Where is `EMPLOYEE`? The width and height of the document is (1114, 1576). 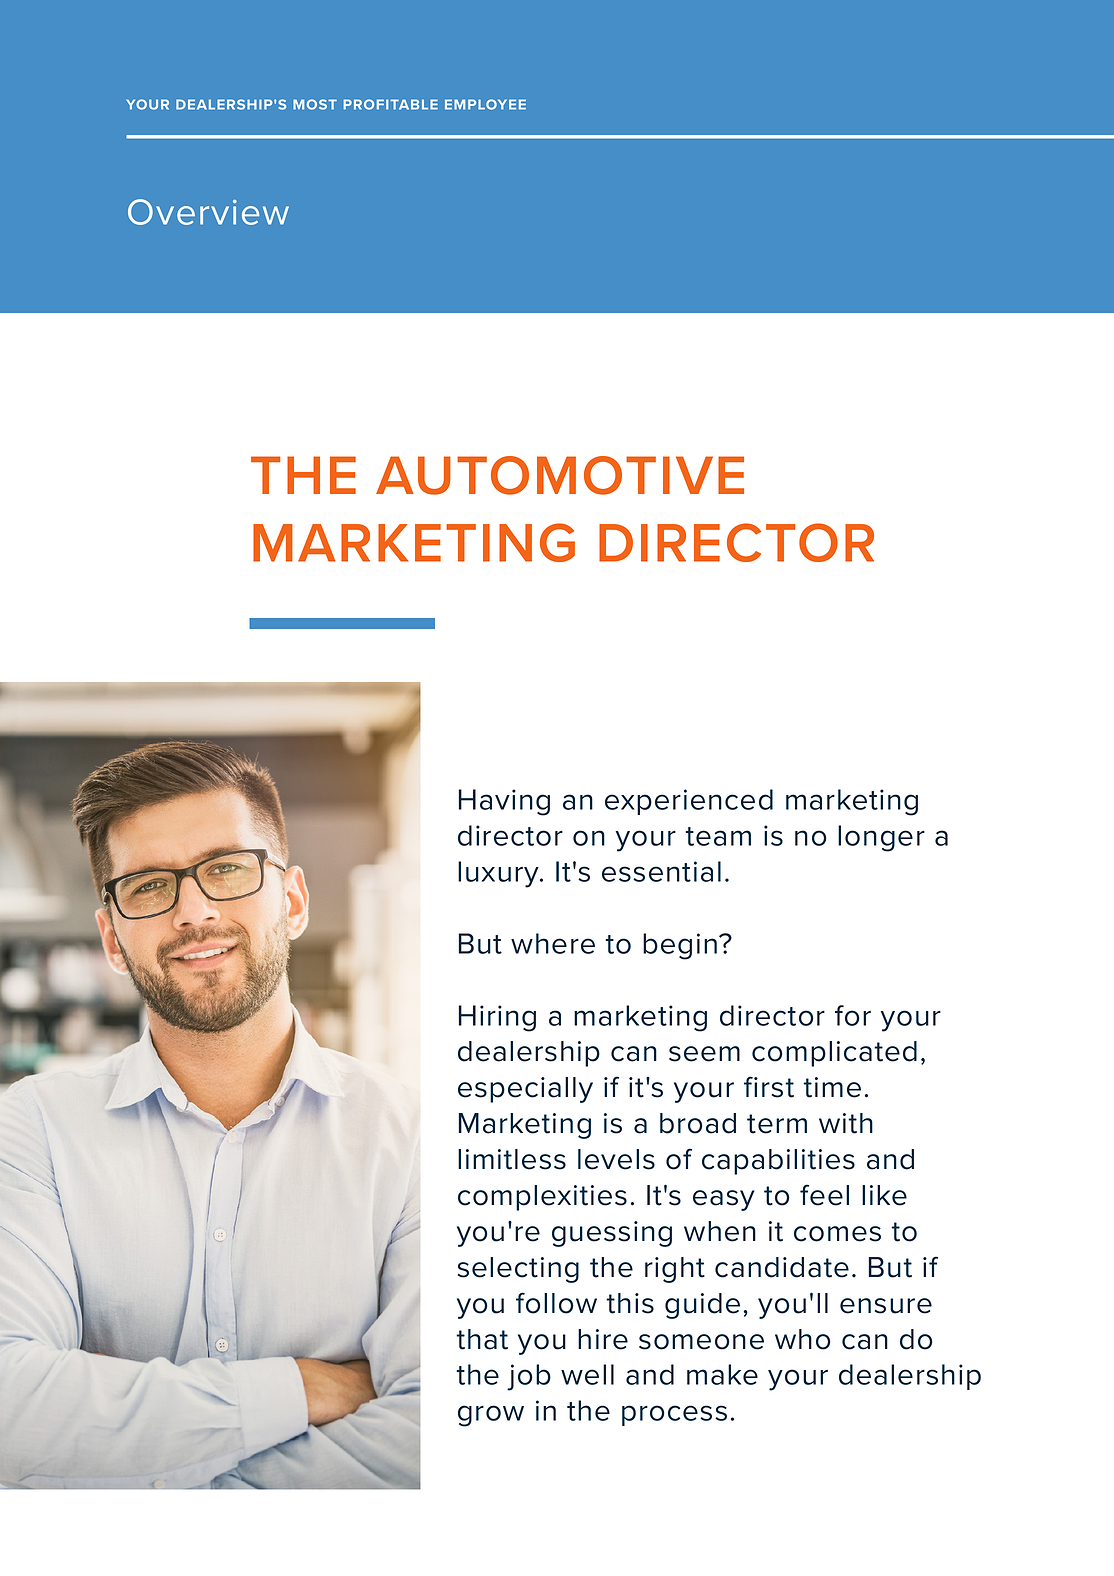
EMPLOYEE is located at coordinates (485, 104).
